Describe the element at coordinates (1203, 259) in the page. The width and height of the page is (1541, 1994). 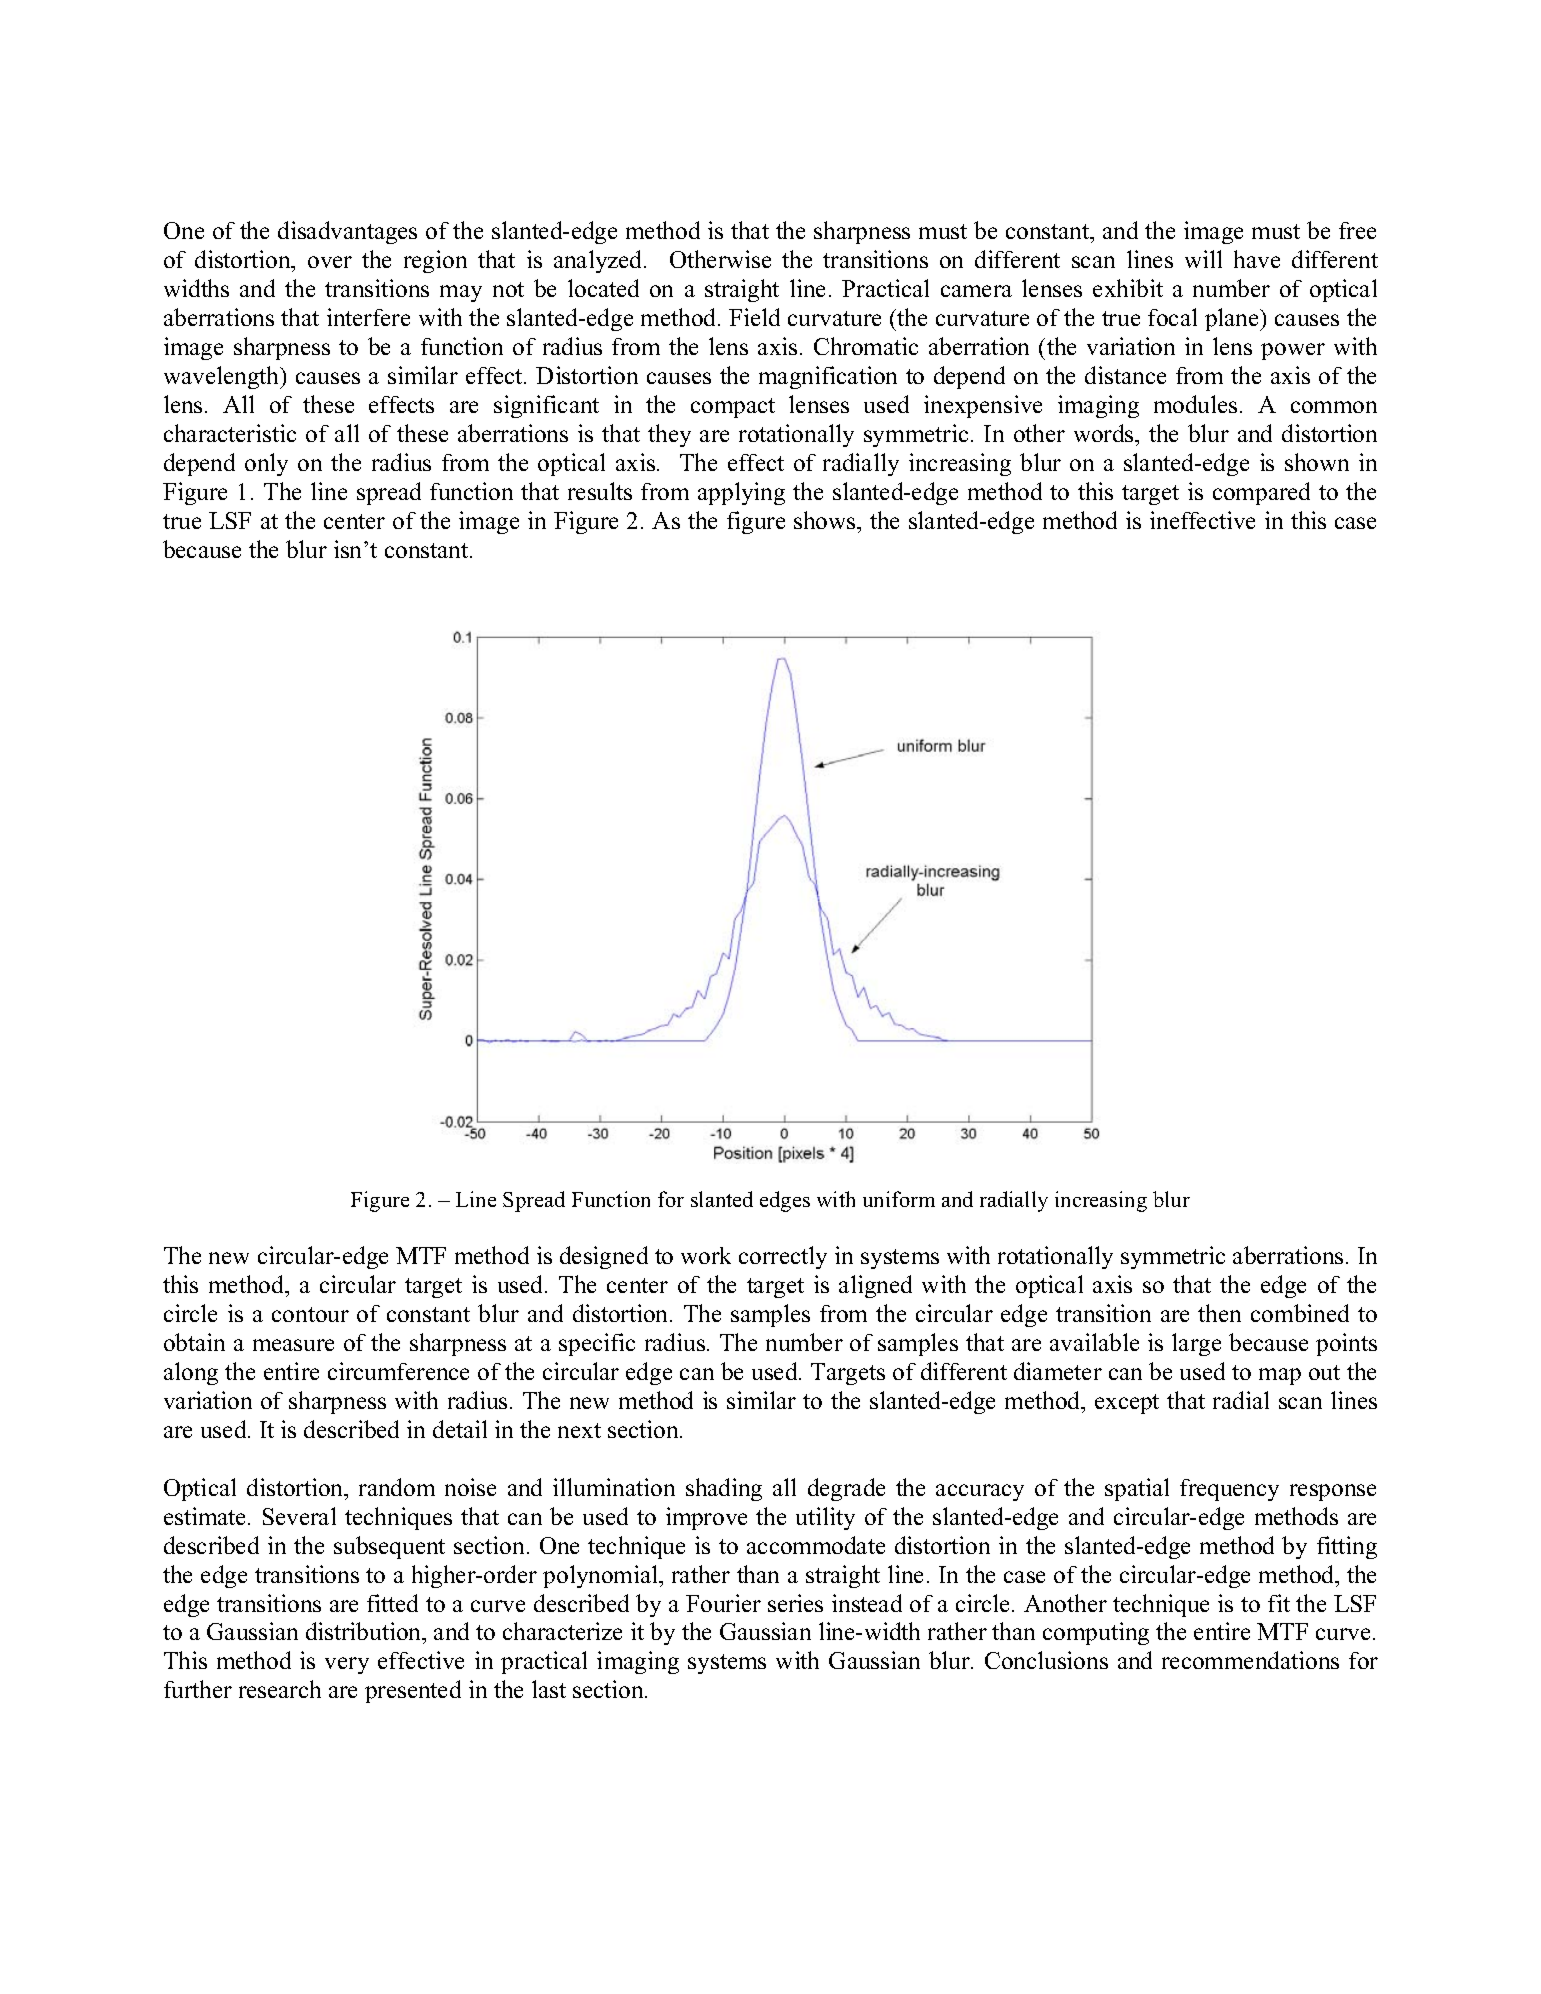
I see `will` at that location.
